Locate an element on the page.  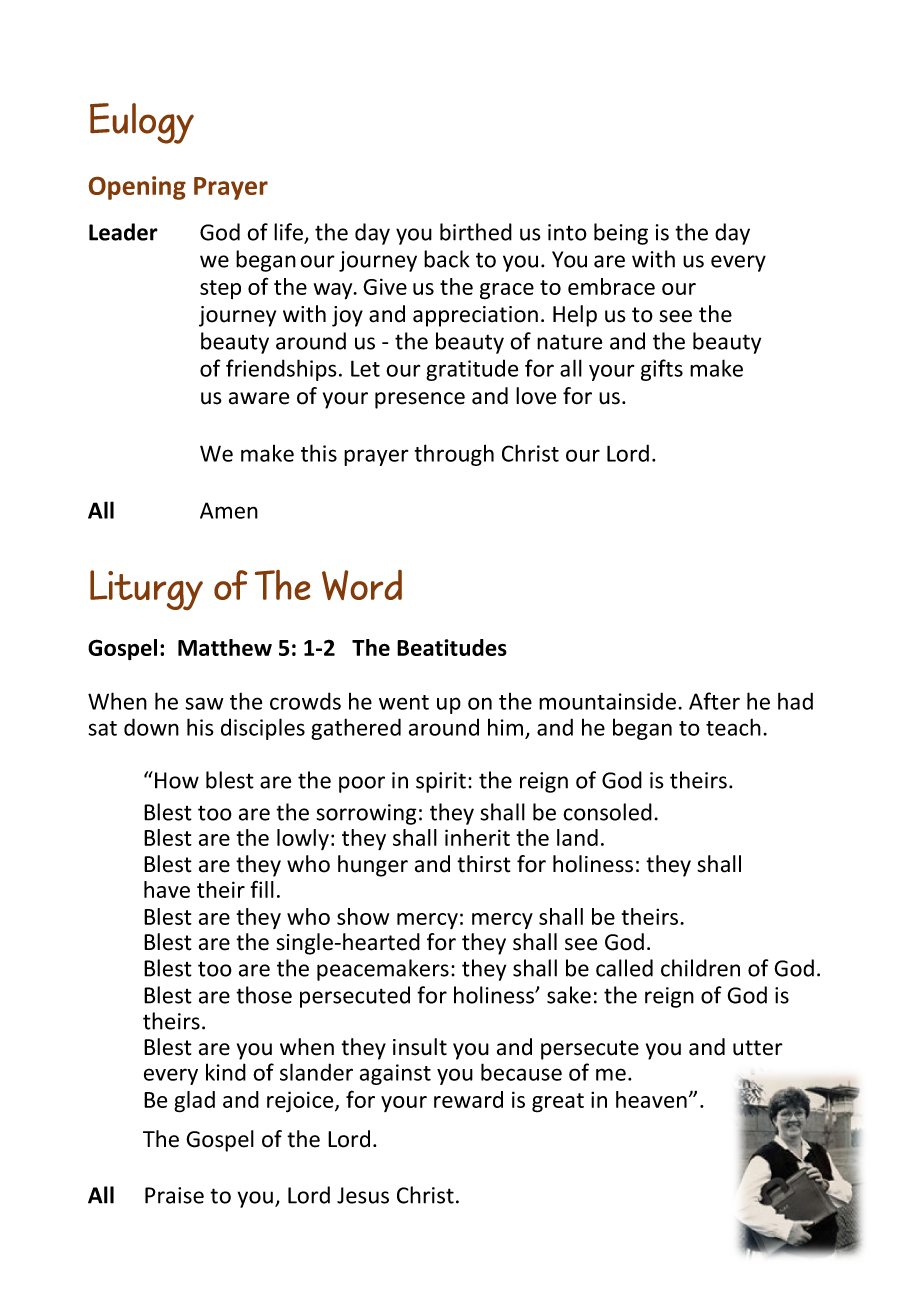
After is located at coordinates (714, 701).
